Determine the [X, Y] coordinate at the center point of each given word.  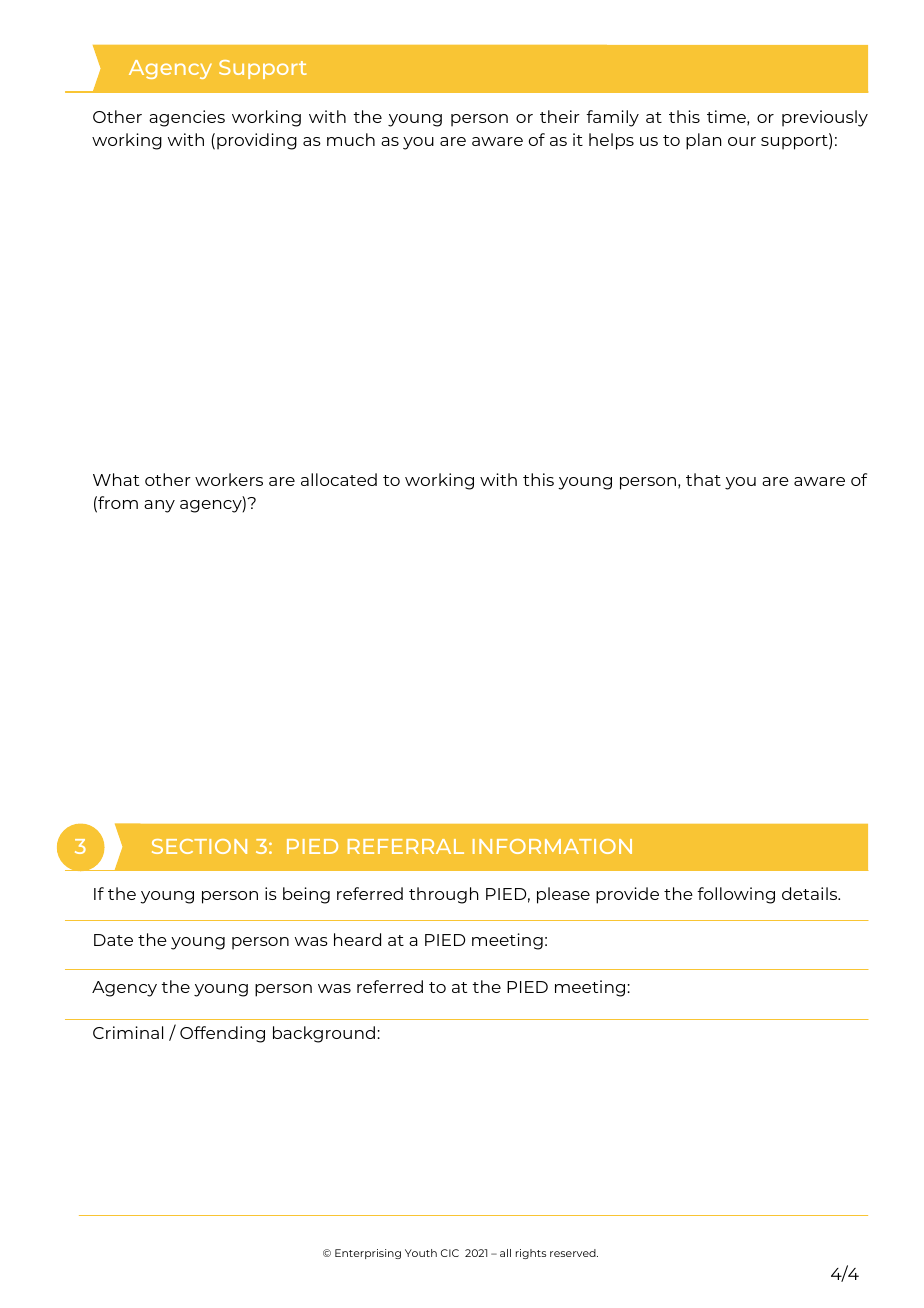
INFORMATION [552, 846]
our [742, 141]
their [560, 116]
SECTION [199, 846]
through [444, 895]
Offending [222, 1034]
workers [229, 479]
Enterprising [368, 1254]
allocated [339, 479]
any [159, 506]
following [736, 895]
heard [357, 939]
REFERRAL [406, 846]
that [703, 479]
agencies [187, 118]
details [811, 893]
